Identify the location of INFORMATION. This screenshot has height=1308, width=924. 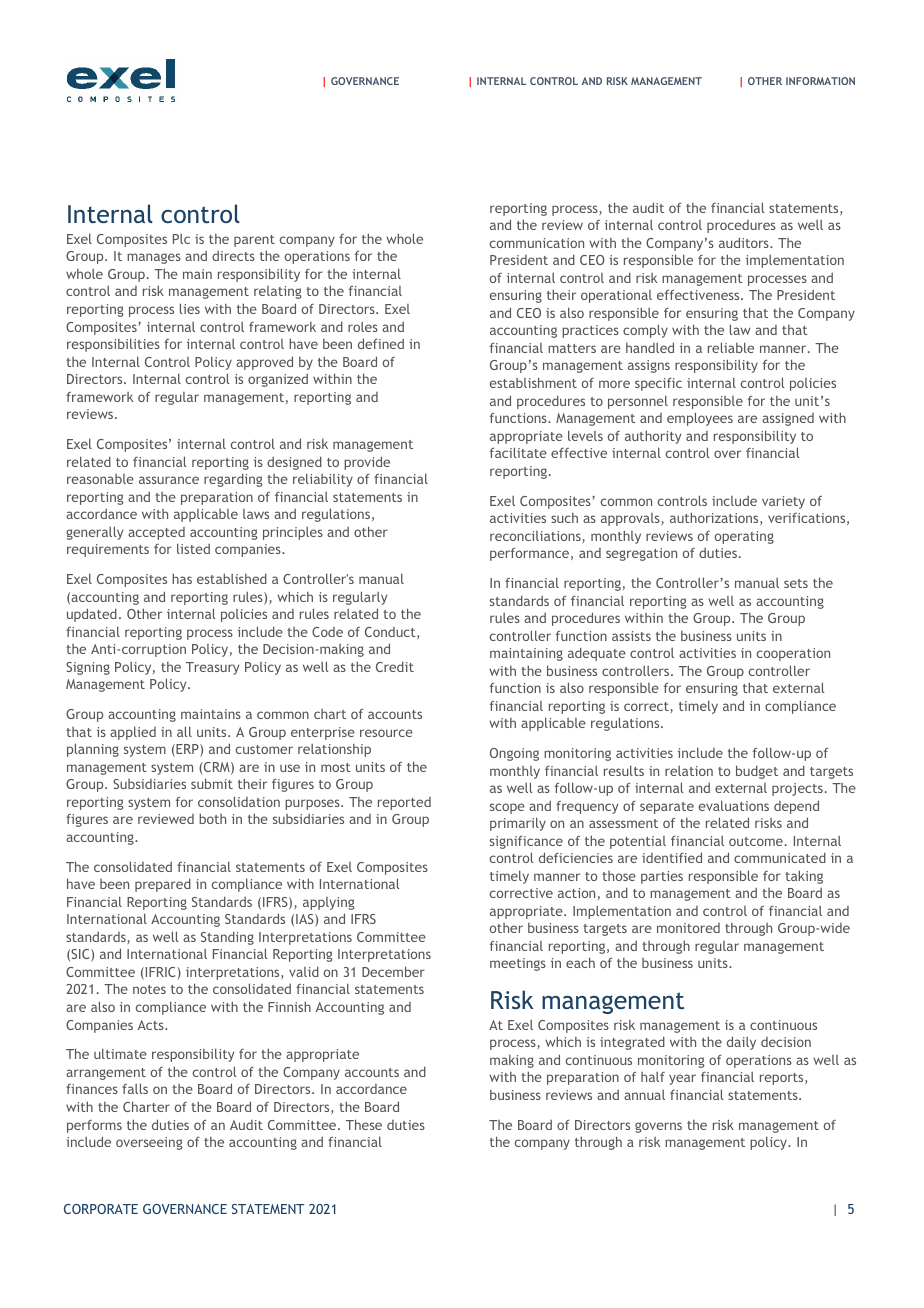
(820, 81).
